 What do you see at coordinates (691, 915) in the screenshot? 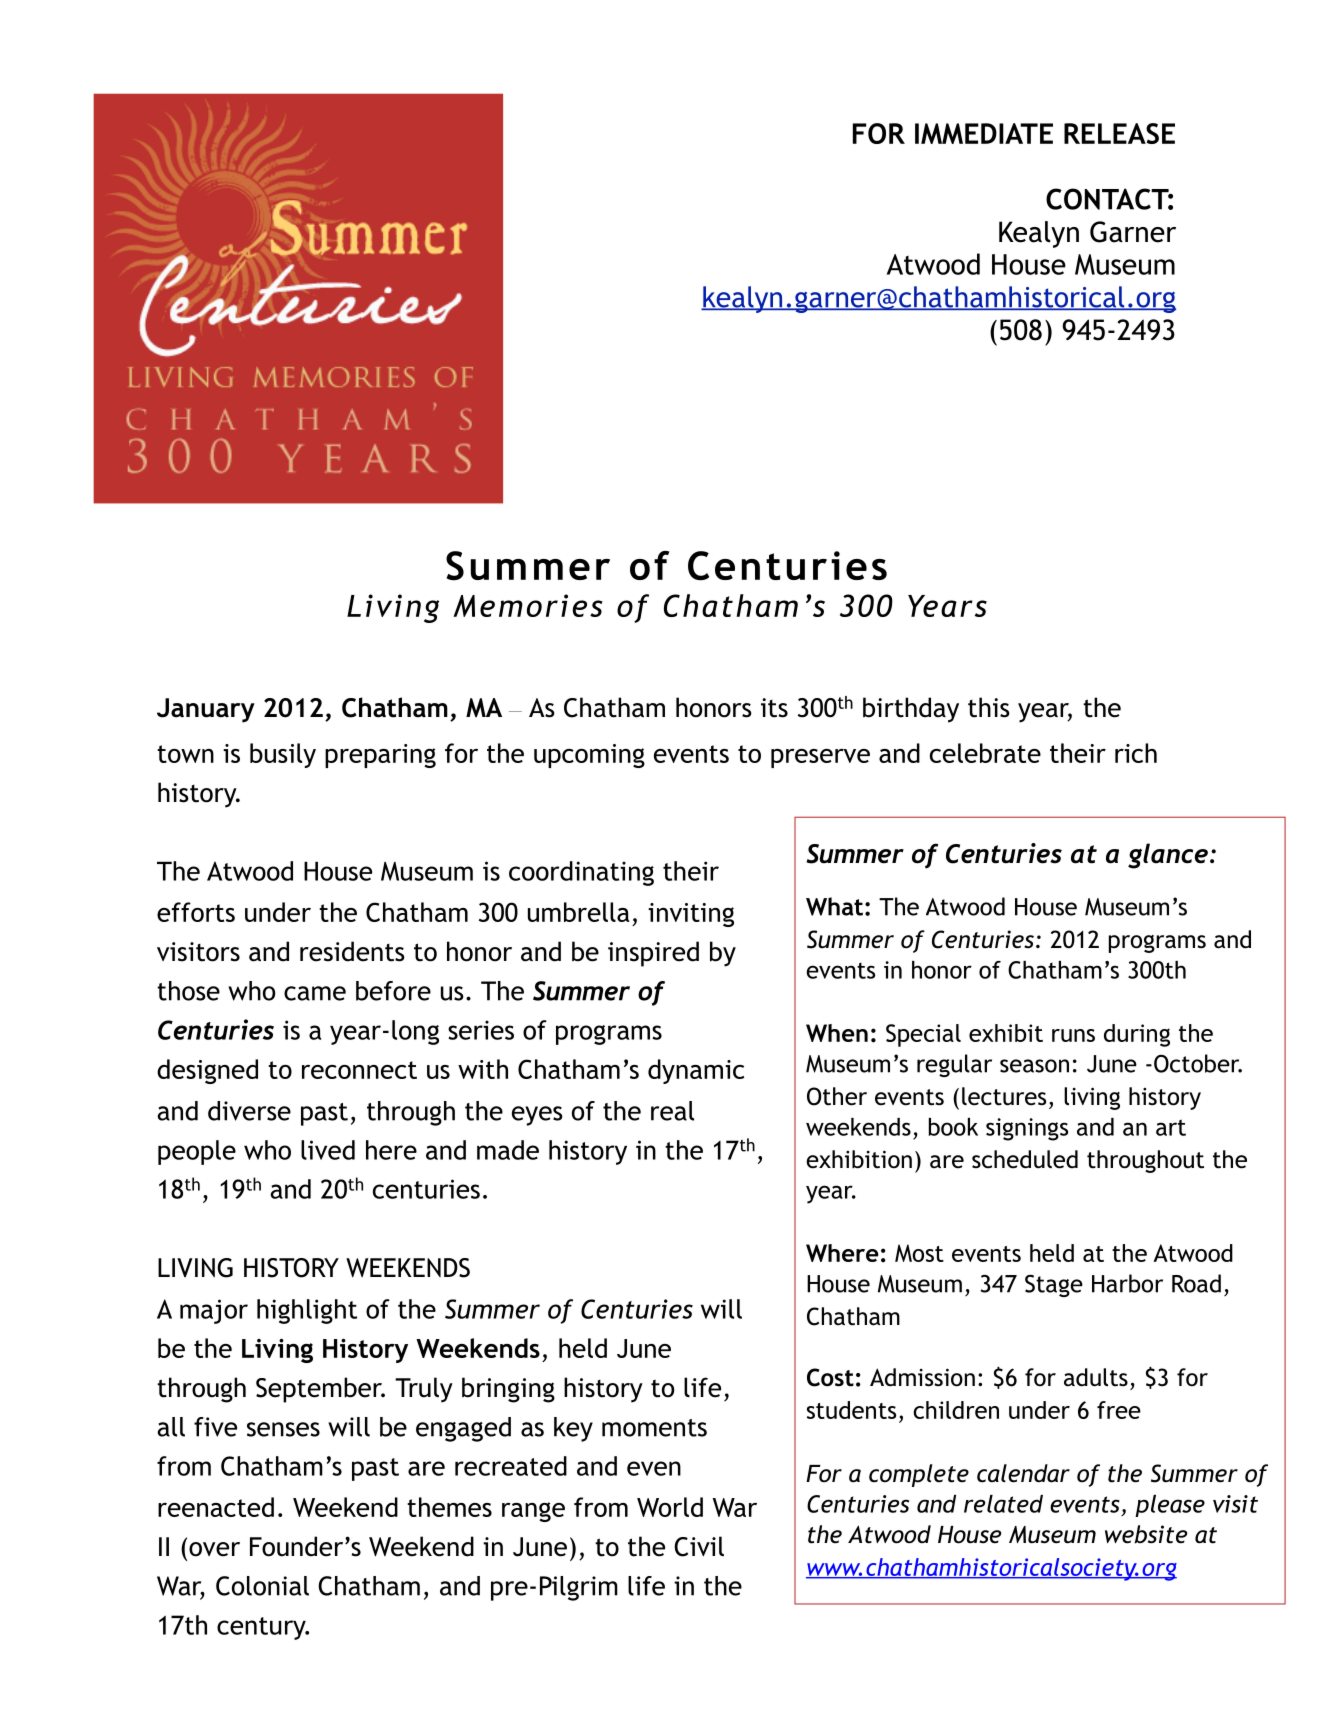
I see `inviting` at bounding box center [691, 915].
